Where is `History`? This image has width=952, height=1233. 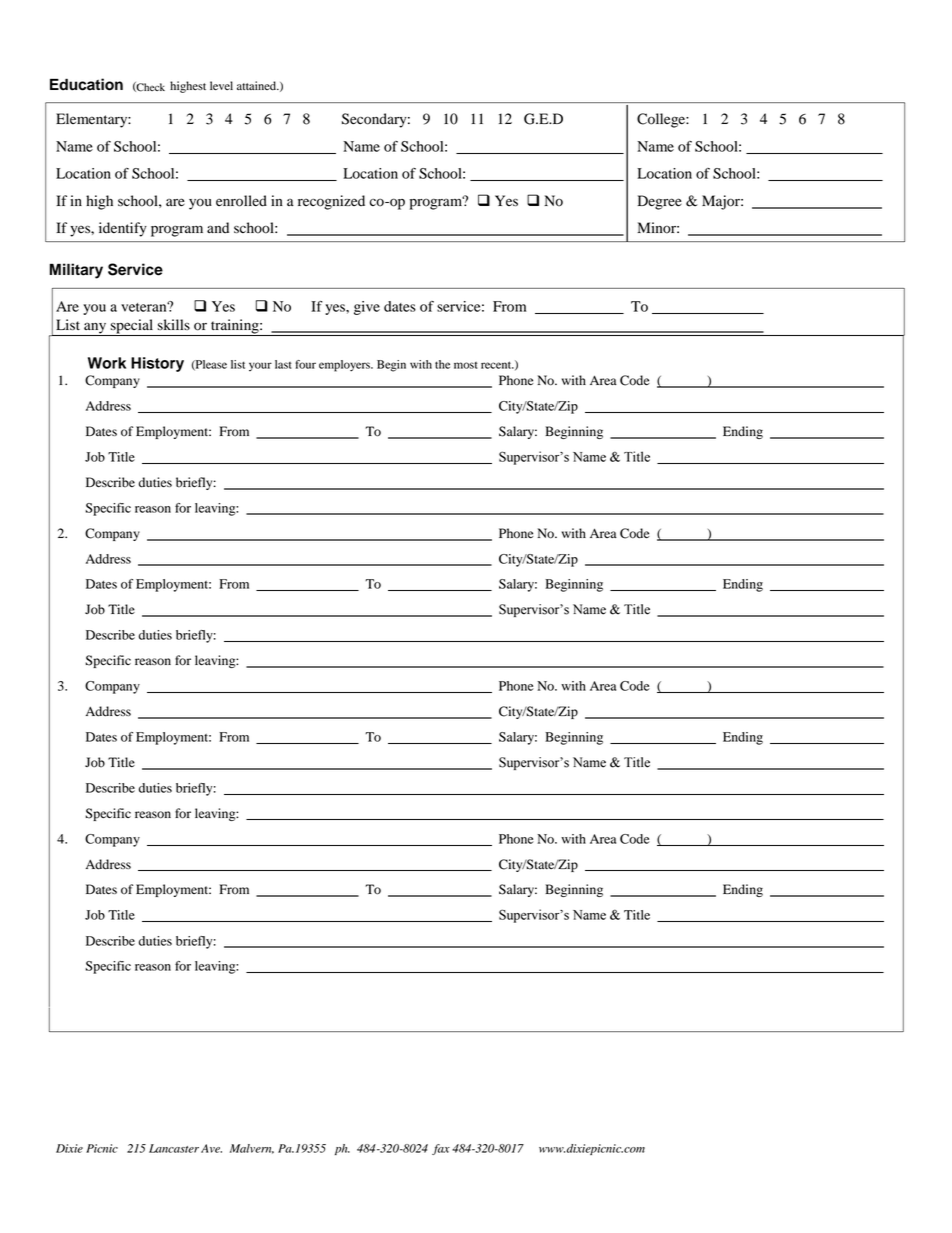
History is located at coordinates (157, 364).
